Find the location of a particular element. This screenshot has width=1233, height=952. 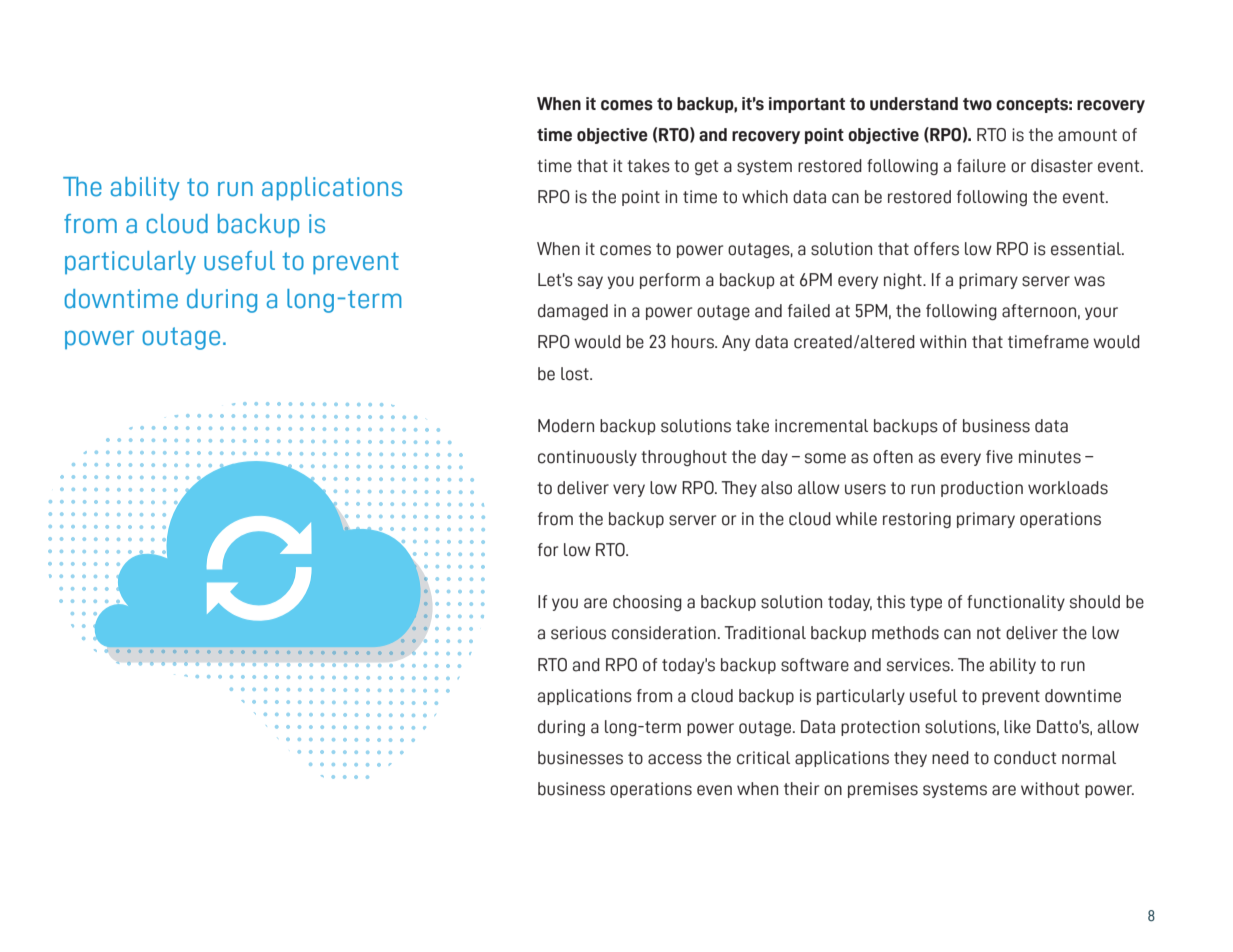

continuously is located at coordinates (587, 458).
